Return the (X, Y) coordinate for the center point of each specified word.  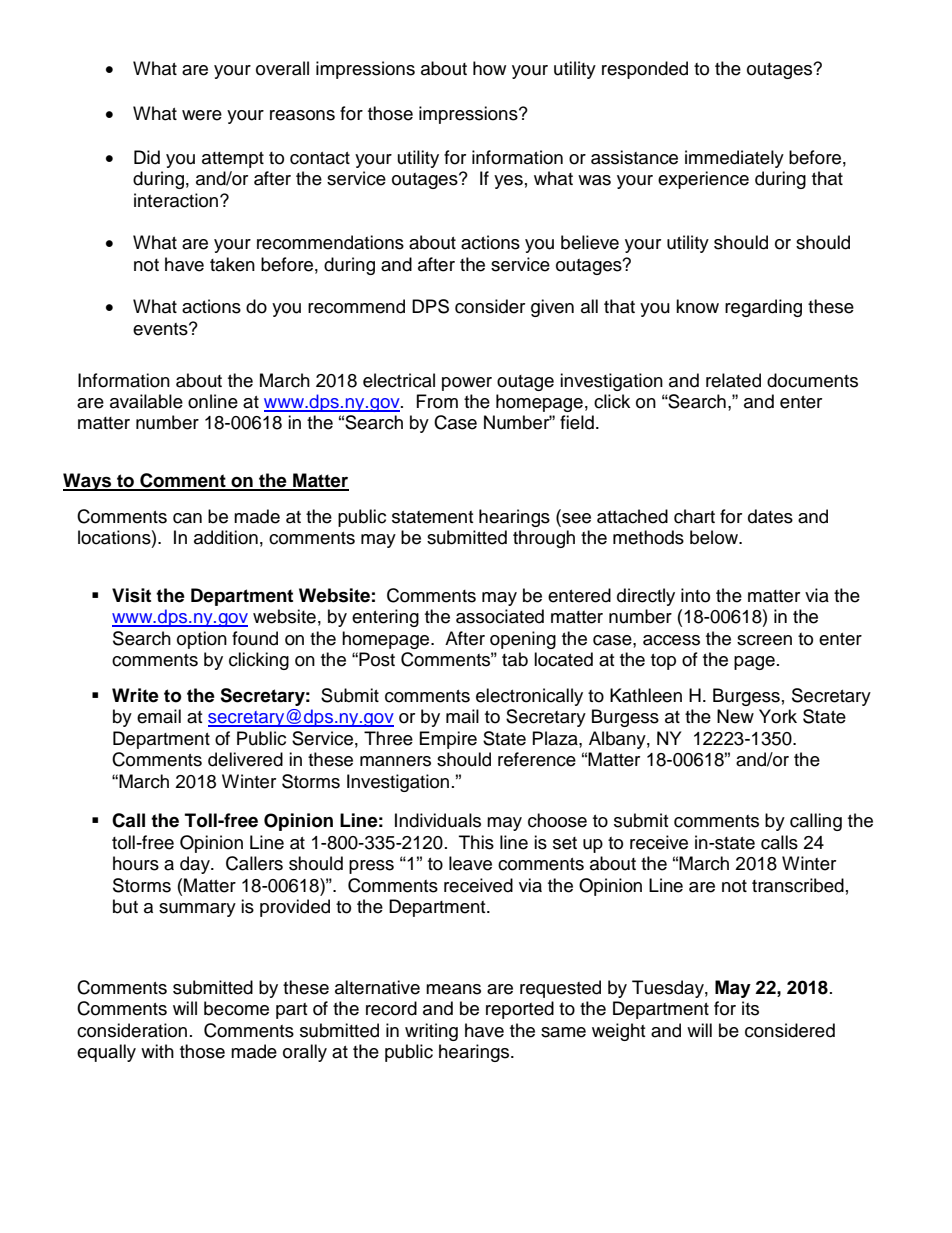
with (157, 1051)
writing (431, 1032)
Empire (448, 740)
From (437, 401)
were (202, 115)
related (733, 380)
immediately (734, 159)
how (489, 68)
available (146, 401)
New (735, 716)
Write (135, 695)
